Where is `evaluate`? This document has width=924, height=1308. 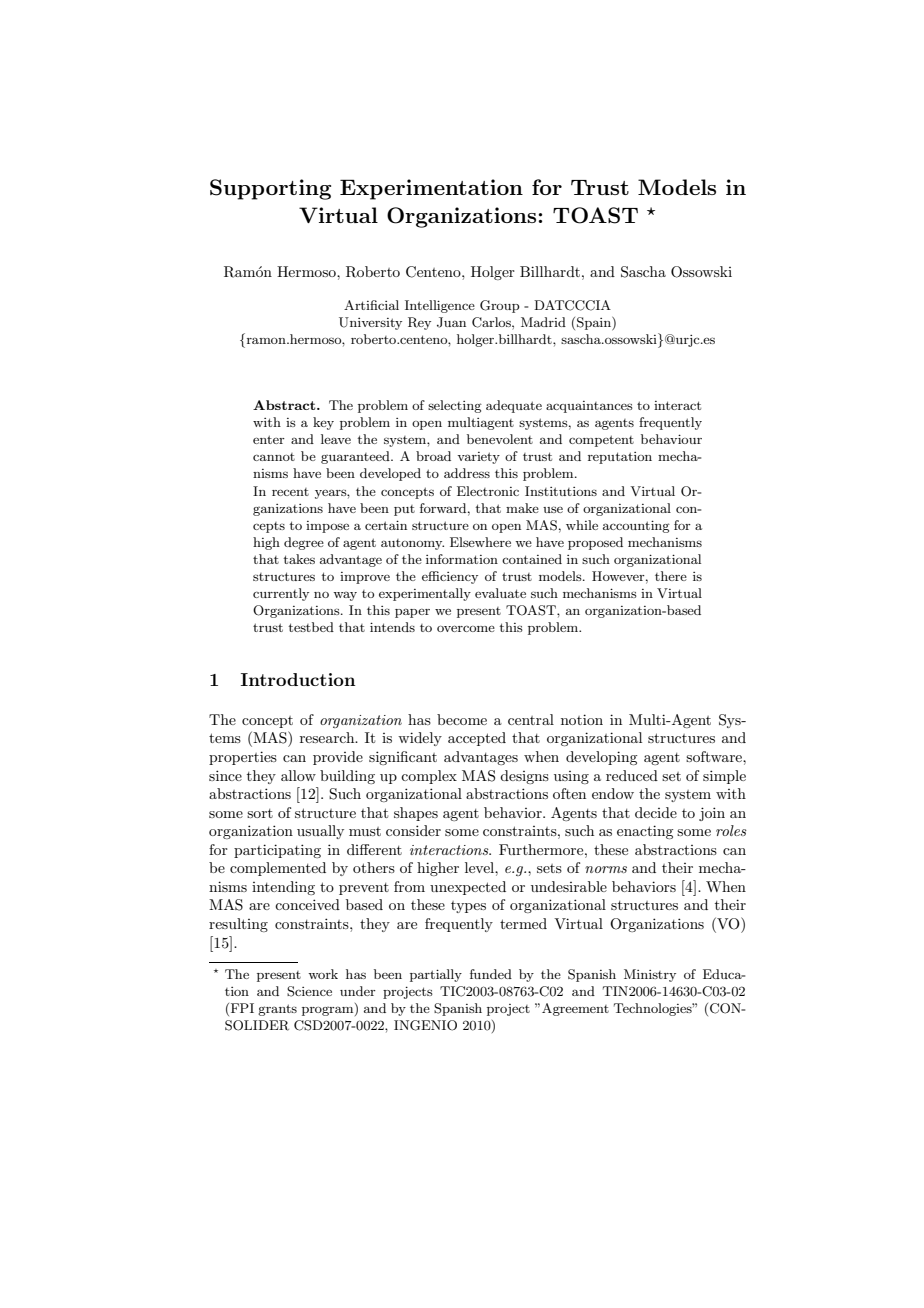 evaluate is located at coordinates (500, 593).
